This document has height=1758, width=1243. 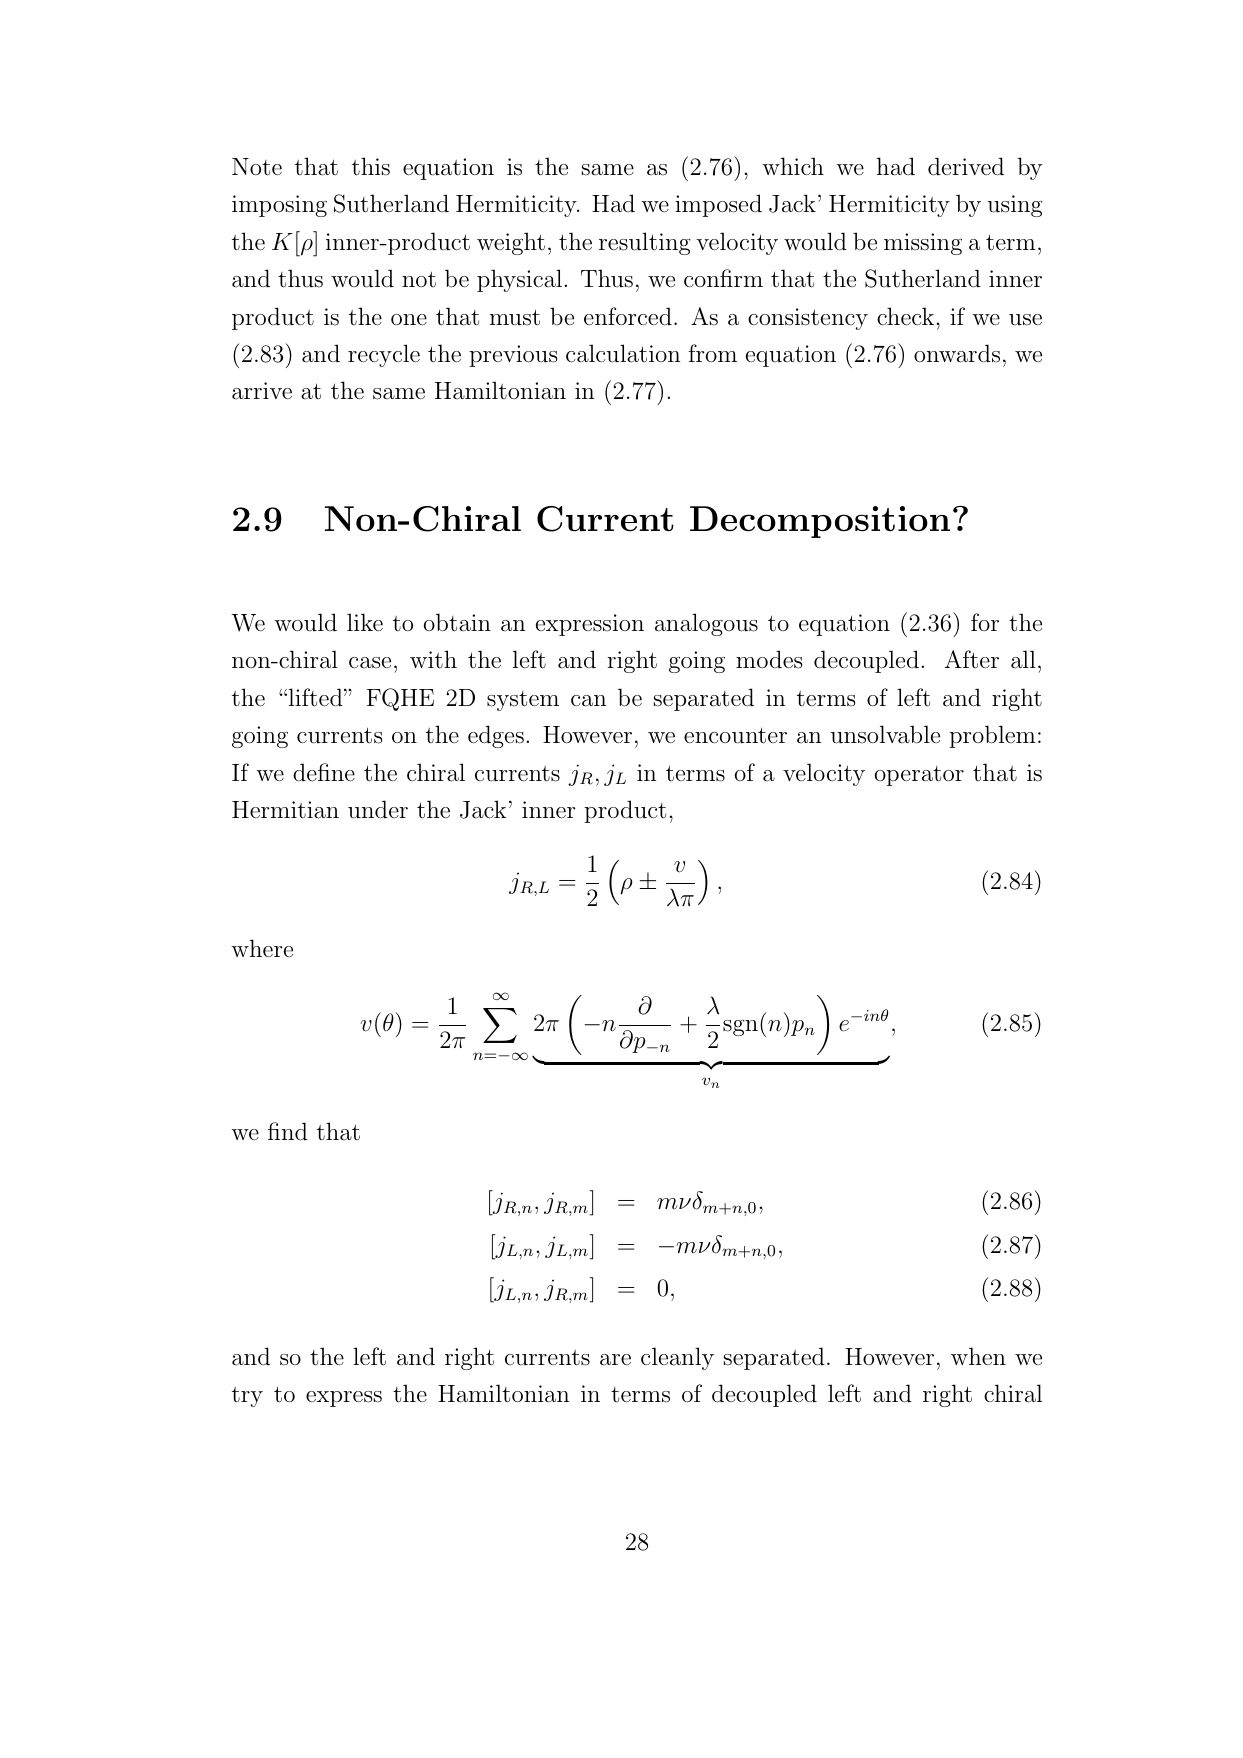 I want to click on can, so click(x=589, y=701).
